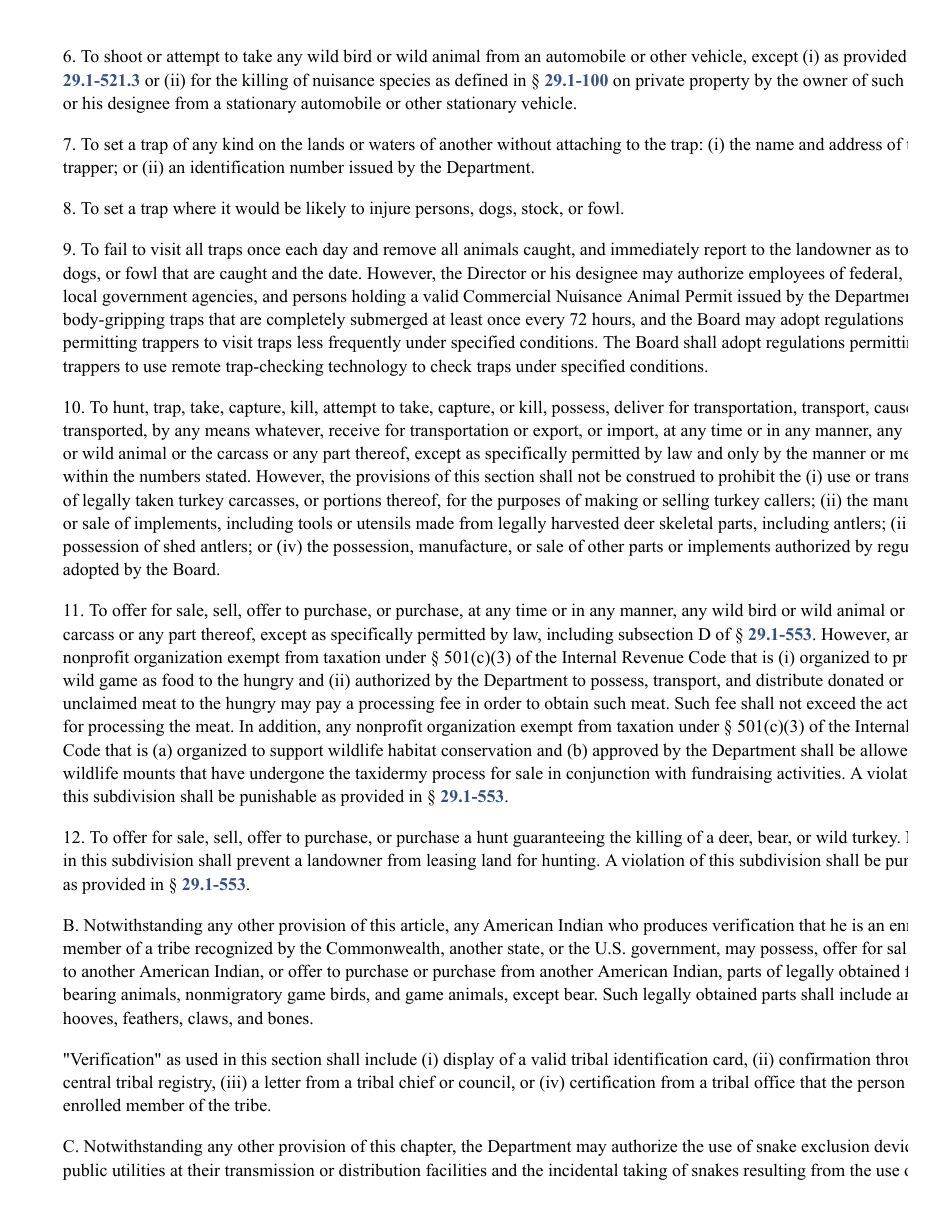  What do you see at coordinates (466, 319) in the screenshot?
I see `least` at bounding box center [466, 319].
